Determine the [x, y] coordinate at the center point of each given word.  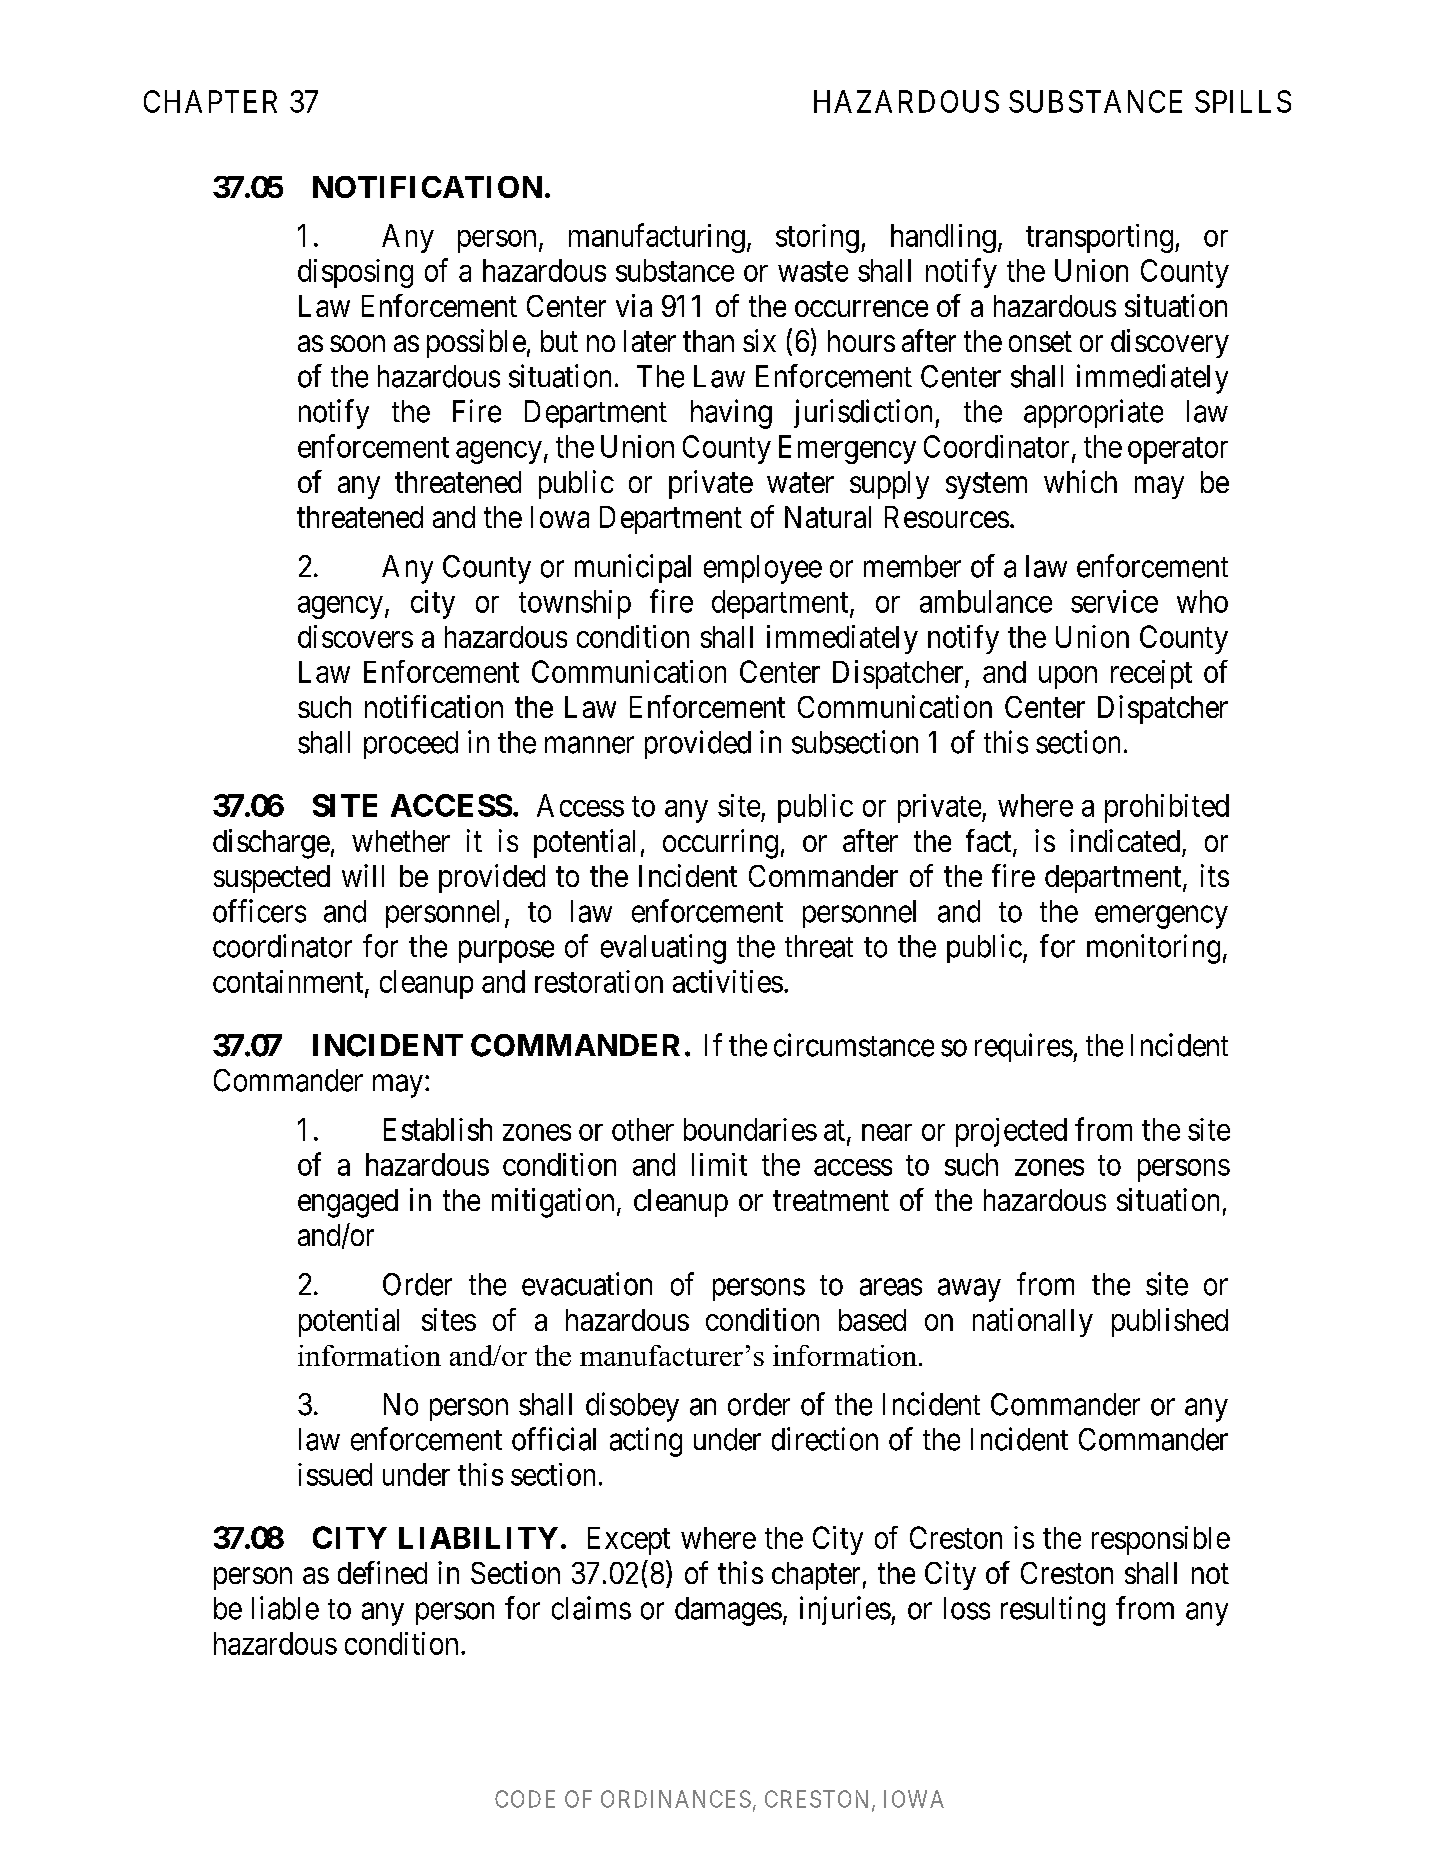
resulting [1053, 1611]
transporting [1099, 238]
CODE [525, 1799]
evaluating [663, 949]
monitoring [1153, 949]
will [363, 875]
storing [817, 238]
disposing [355, 273]
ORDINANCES [676, 1799]
